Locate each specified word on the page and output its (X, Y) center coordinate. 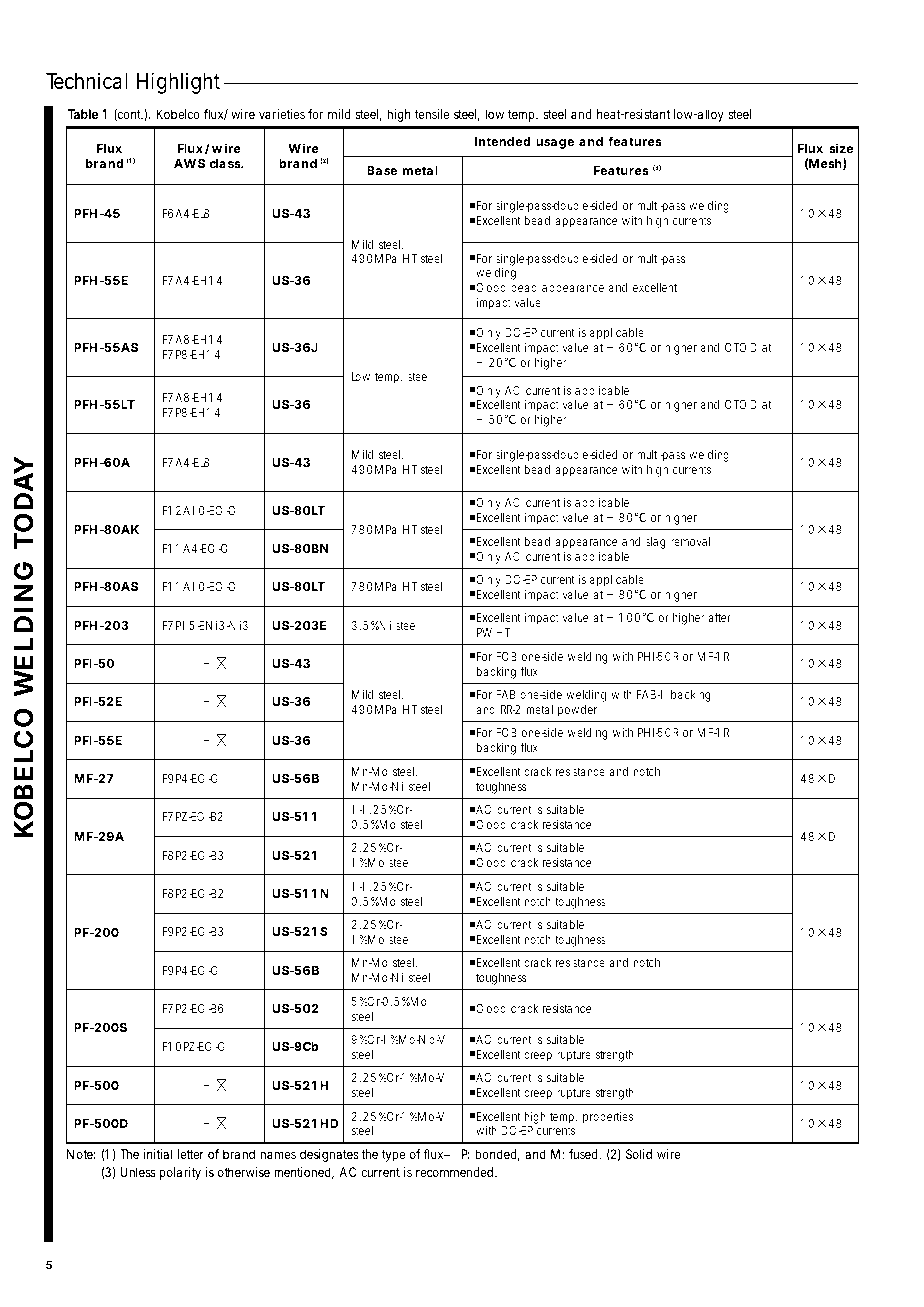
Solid (639, 1154)
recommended (456, 1172)
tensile (432, 114)
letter (191, 1154)
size (841, 148)
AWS (189, 163)
